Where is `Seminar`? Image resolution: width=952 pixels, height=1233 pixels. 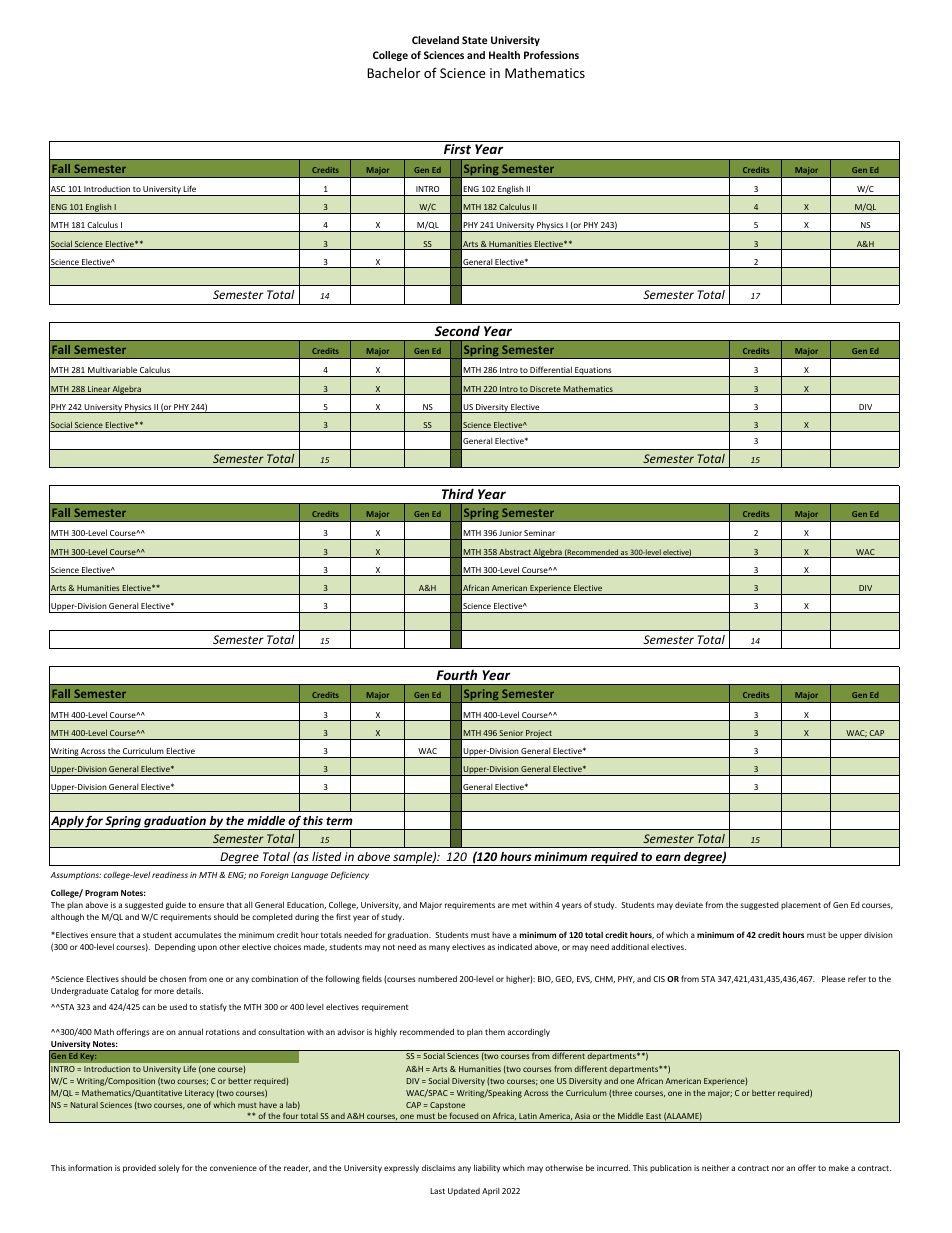 Seminar is located at coordinates (540, 535).
